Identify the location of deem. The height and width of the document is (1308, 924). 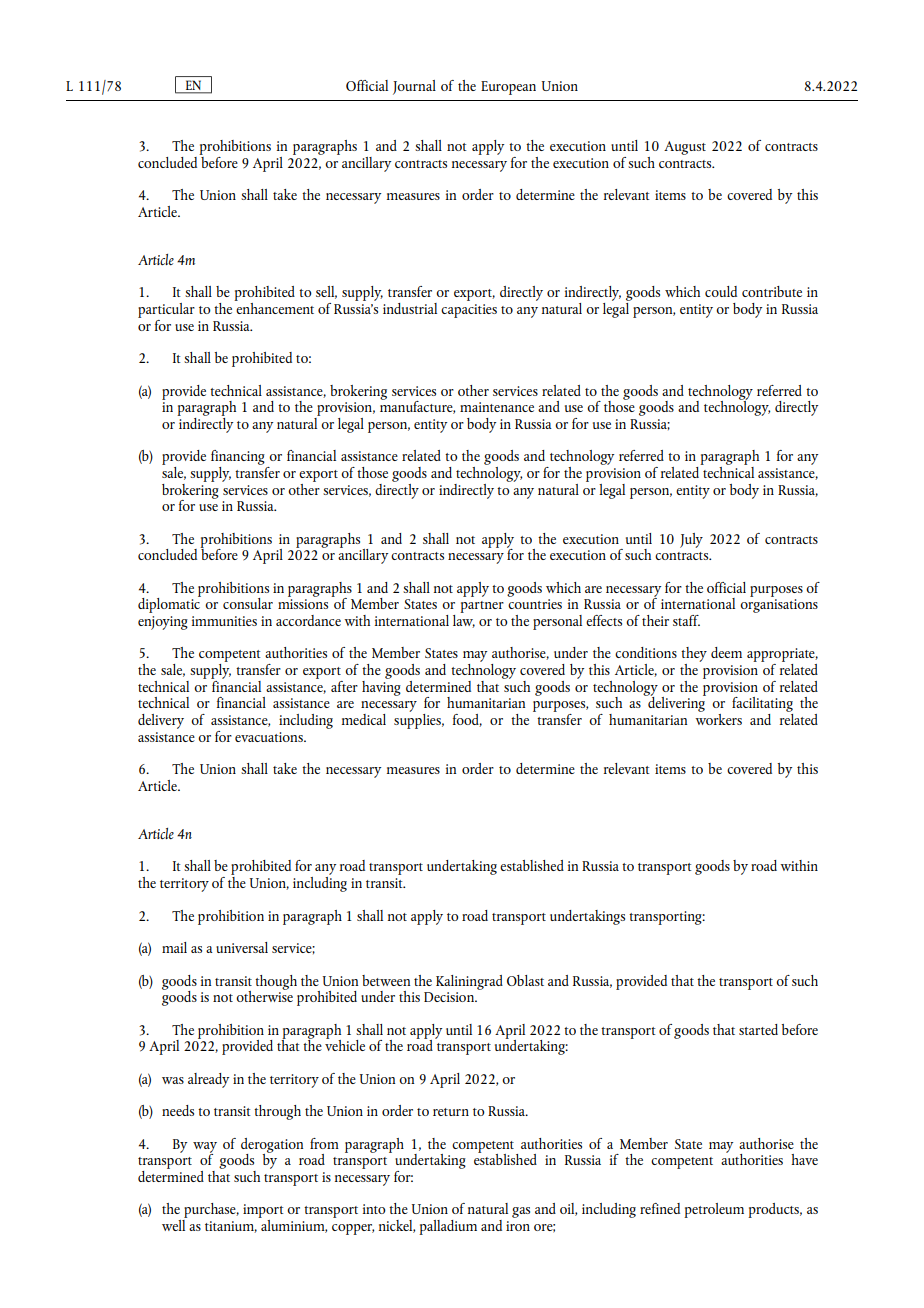
(726, 652).
